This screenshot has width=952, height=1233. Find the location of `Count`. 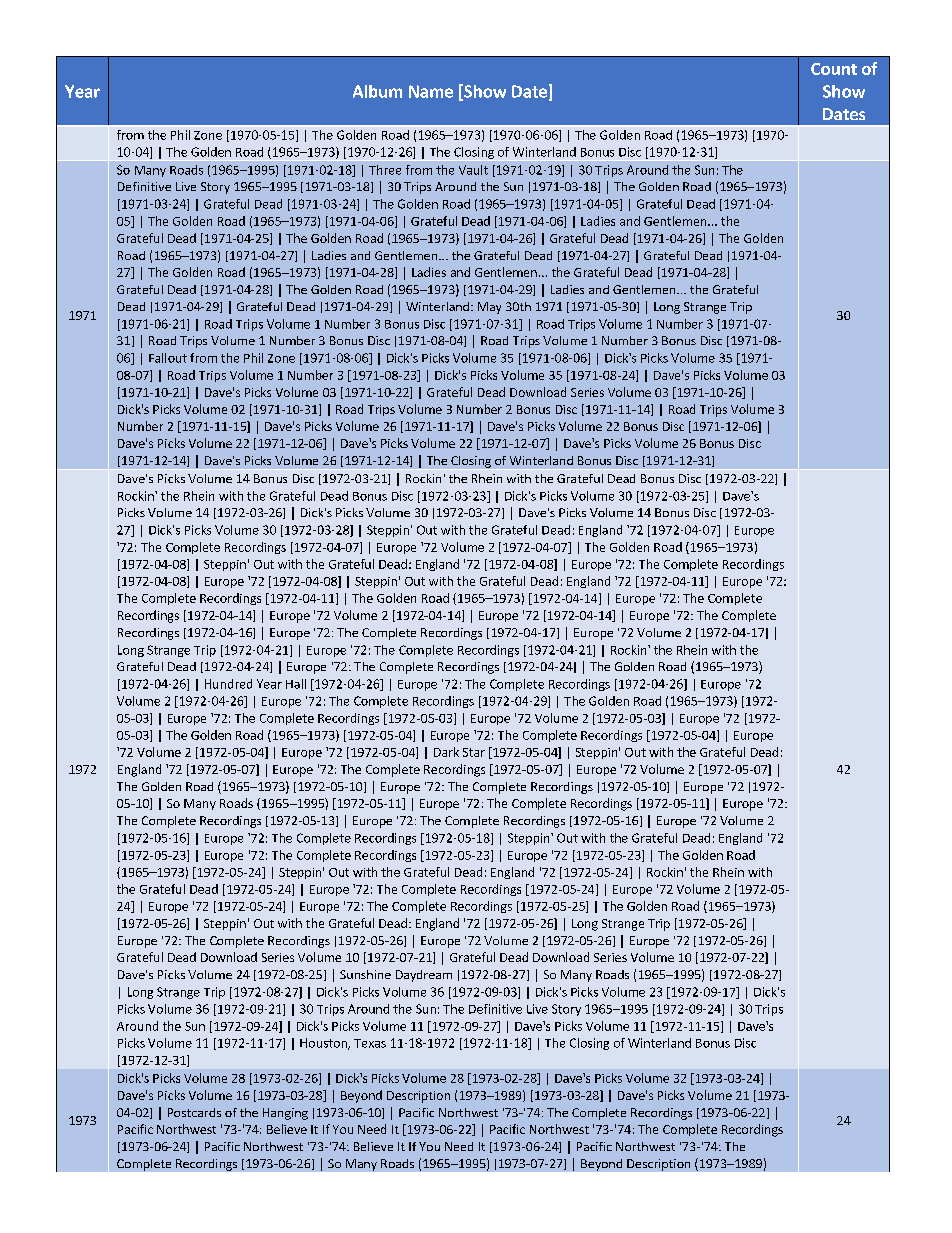

Count is located at coordinates (834, 69).
